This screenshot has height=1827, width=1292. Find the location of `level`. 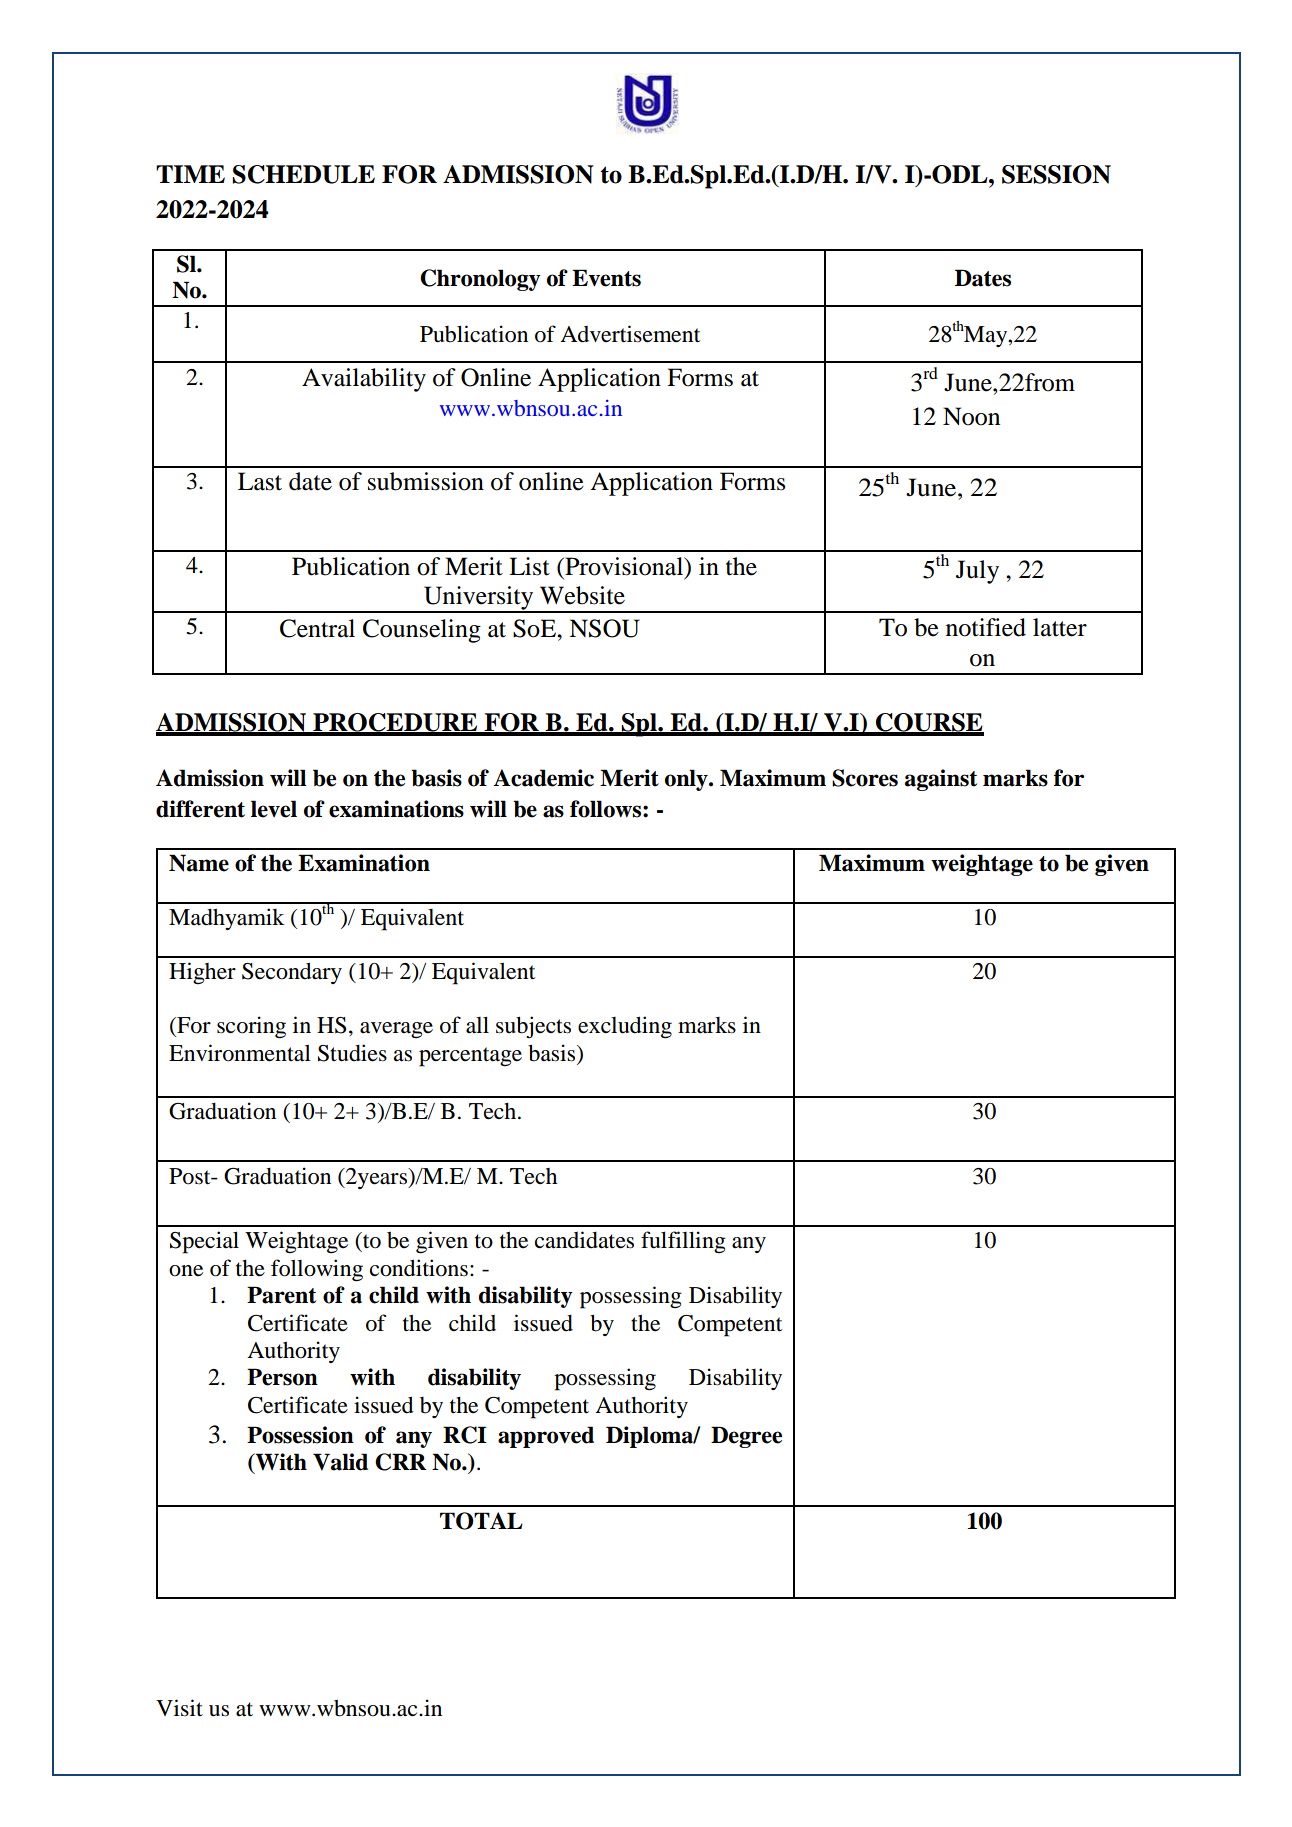

level is located at coordinates (274, 809).
